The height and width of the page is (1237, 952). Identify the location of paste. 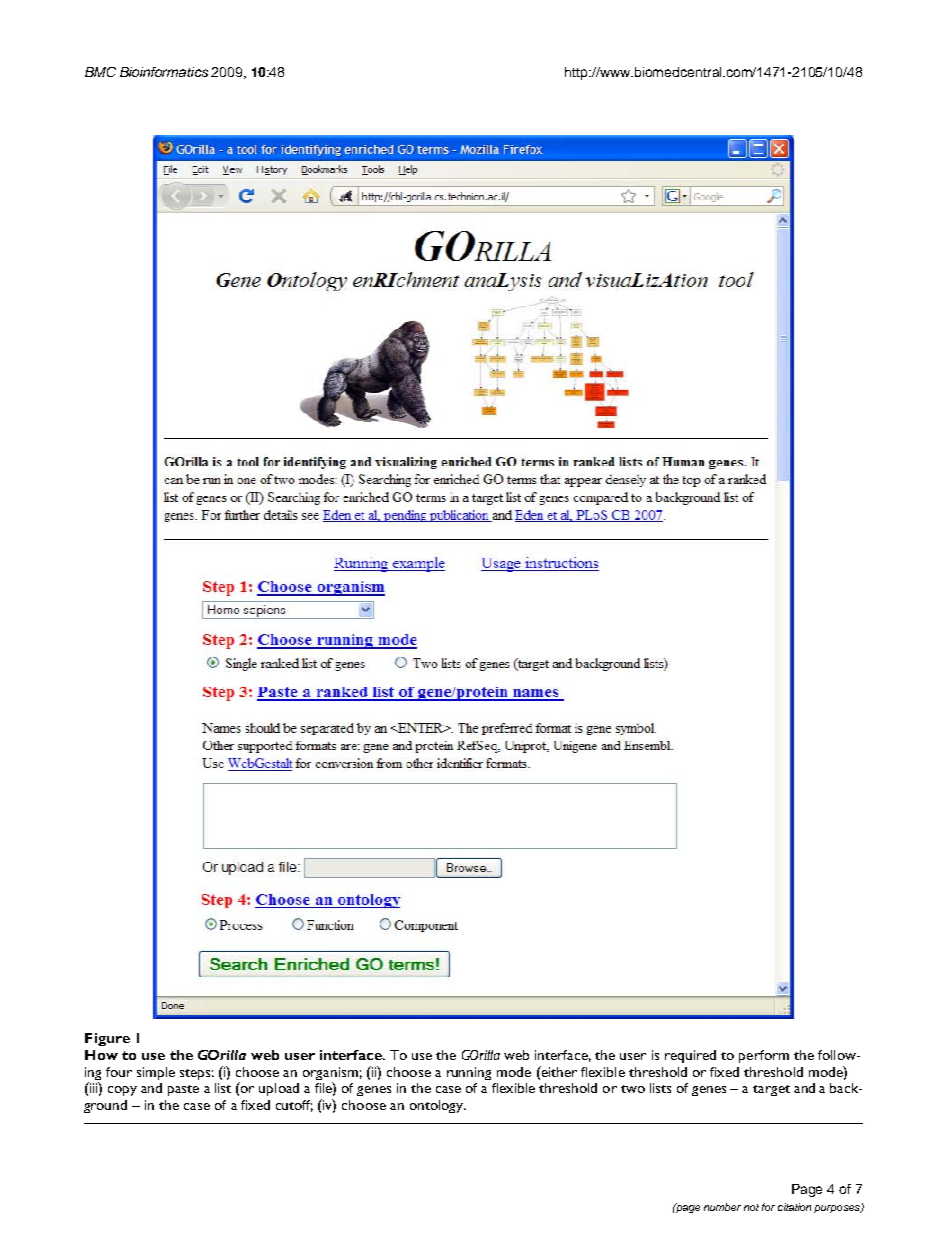
(183, 1090).
